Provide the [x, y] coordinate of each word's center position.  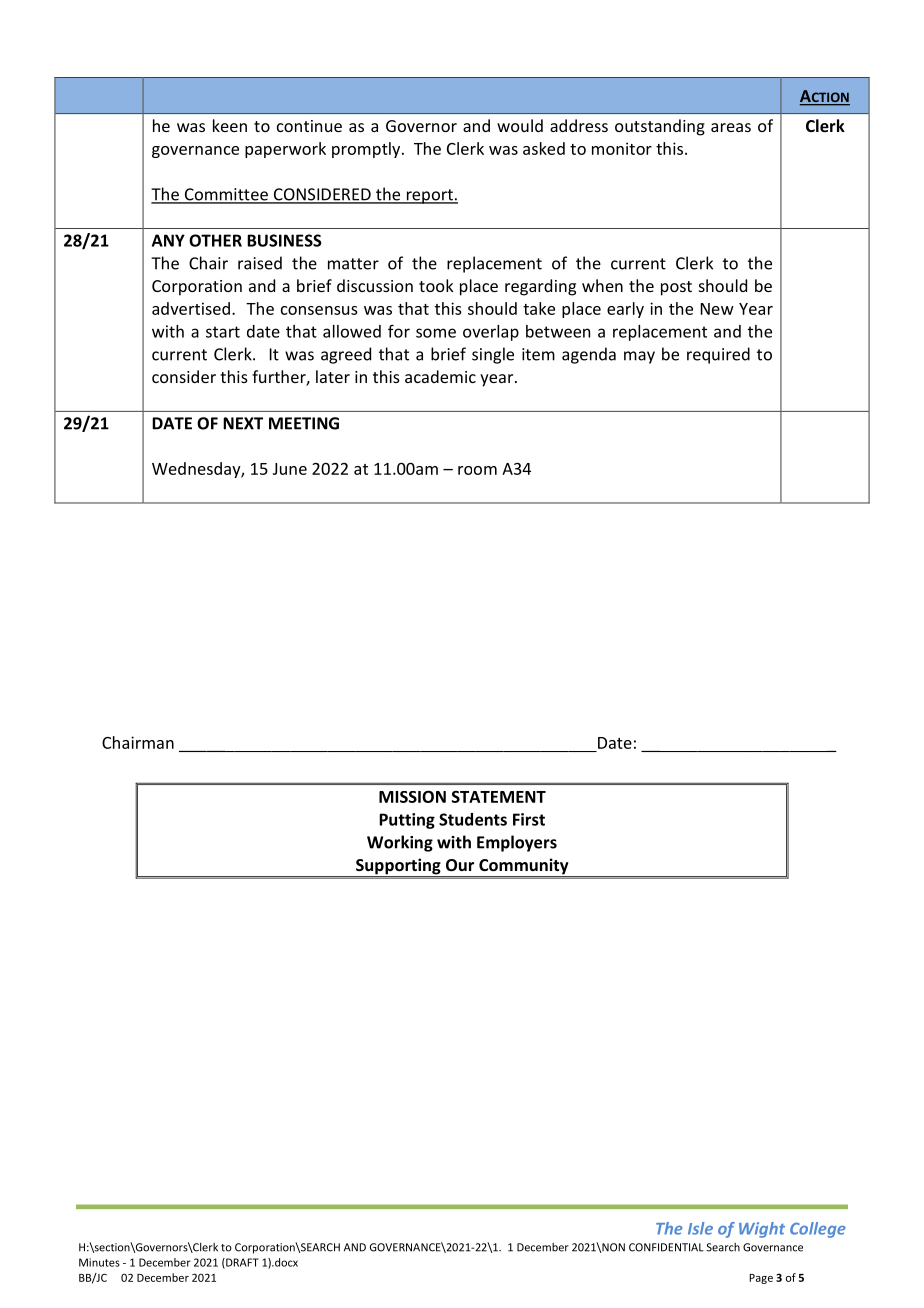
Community [524, 868]
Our [460, 865]
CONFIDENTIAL [666, 1247]
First [529, 819]
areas [731, 127]
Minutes [99, 1262]
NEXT [243, 423]
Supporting [398, 868]
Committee [226, 195]
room [477, 470]
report [429, 196]
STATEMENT [499, 797]
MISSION [412, 796]
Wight [762, 1230]
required [718, 355]
